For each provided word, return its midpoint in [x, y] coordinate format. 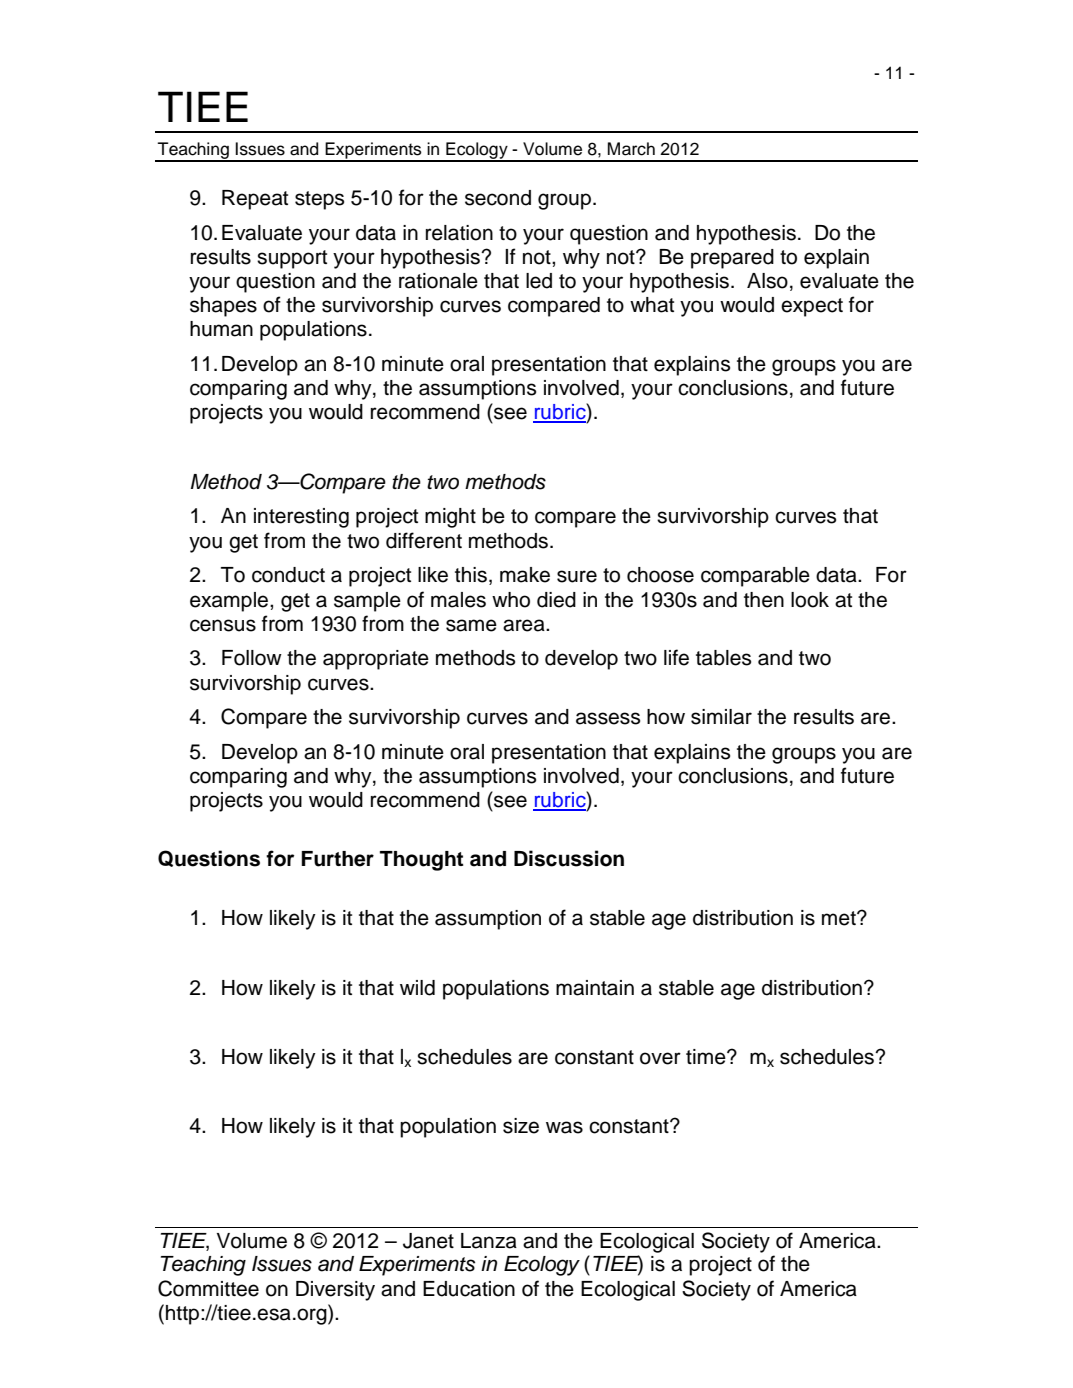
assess [608, 718]
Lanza [489, 1241]
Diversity [335, 1291]
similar [721, 717]
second [498, 198]
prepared [732, 259]
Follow [252, 658]
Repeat [255, 200]
